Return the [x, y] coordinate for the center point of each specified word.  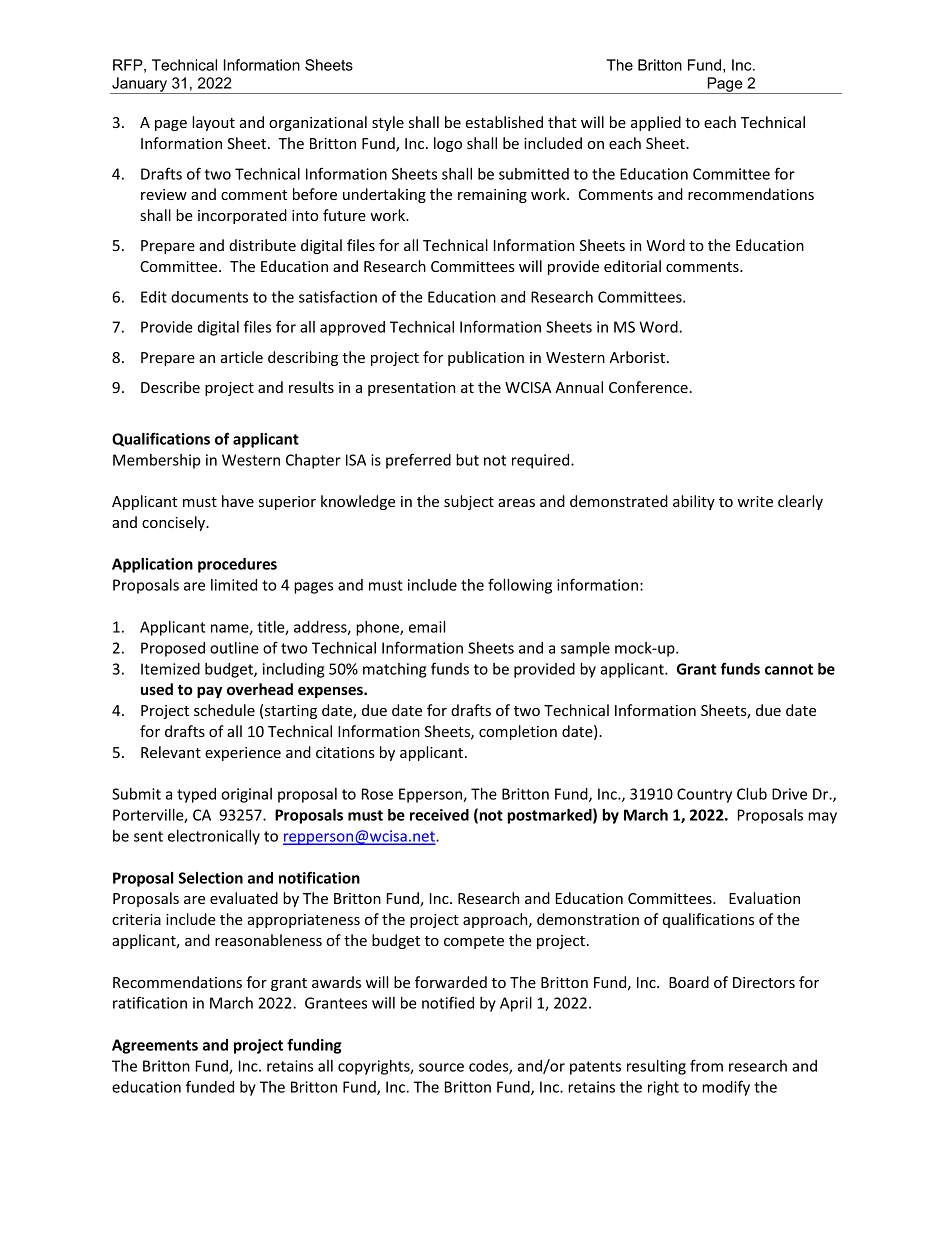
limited [234, 585]
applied [656, 123]
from [706, 1065]
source [441, 1067]
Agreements [155, 1046]
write [755, 501]
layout [213, 123]
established [504, 122]
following [520, 586]
